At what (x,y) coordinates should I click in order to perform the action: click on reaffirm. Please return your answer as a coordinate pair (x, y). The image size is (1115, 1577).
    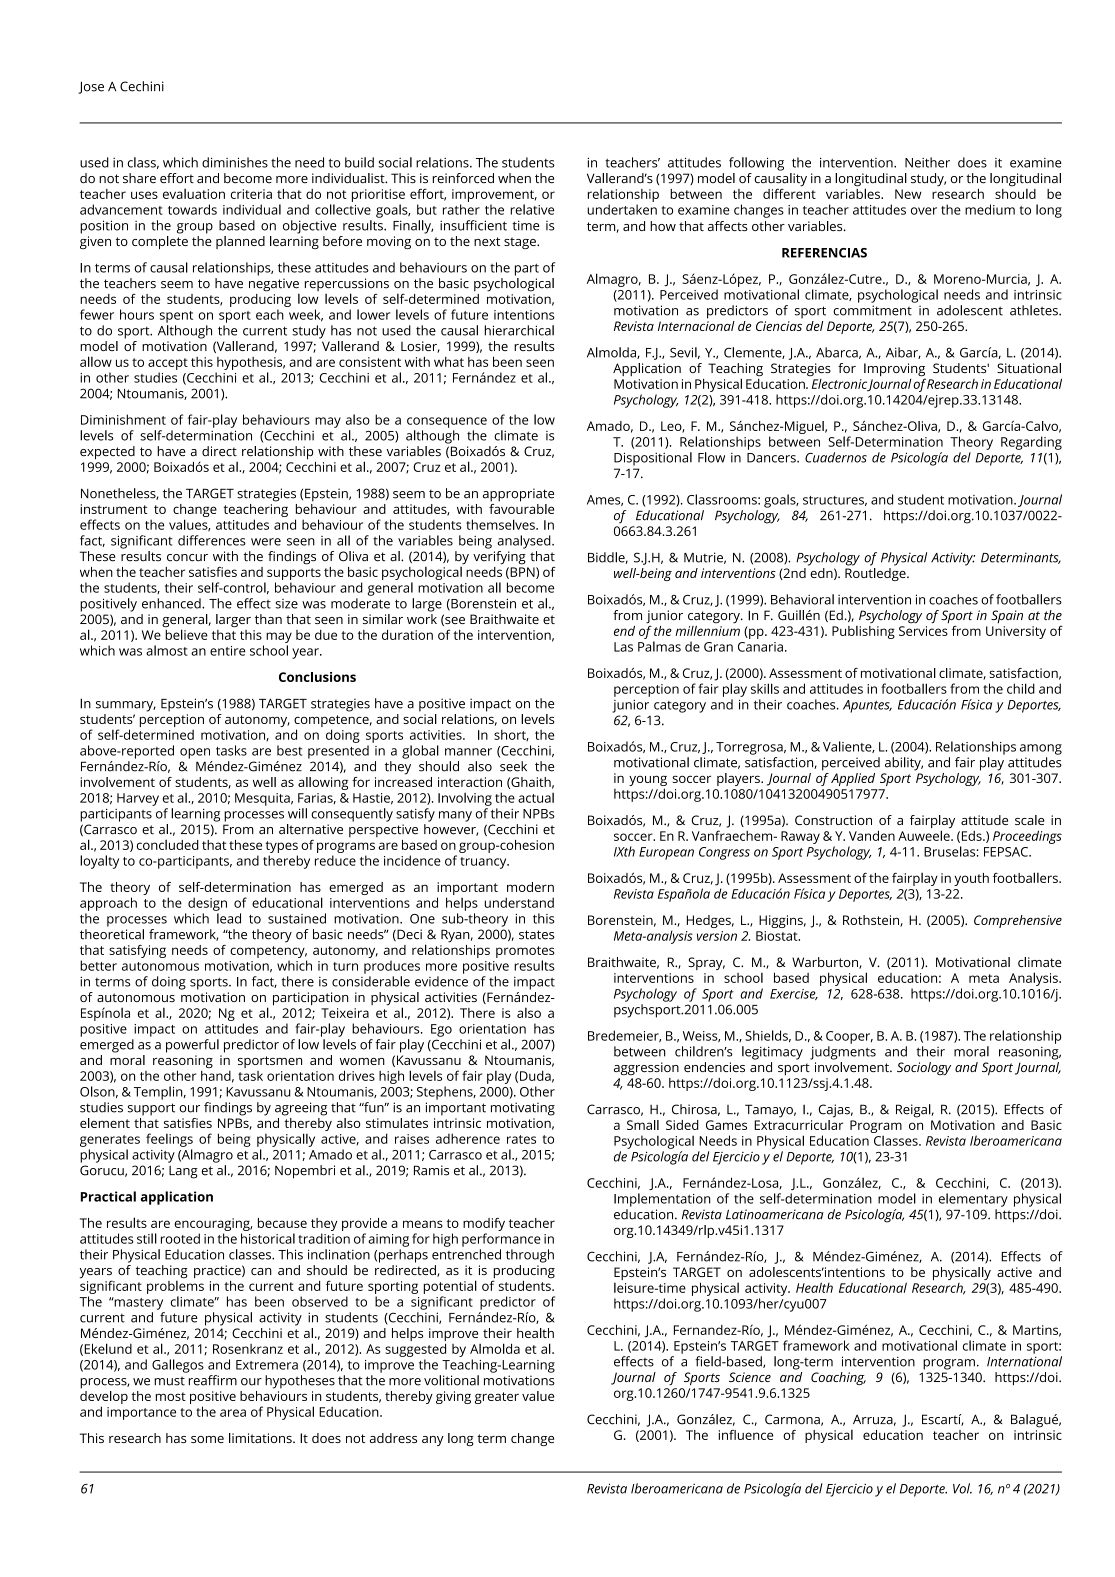
    Looking at the image, I should click on (213, 1380).
